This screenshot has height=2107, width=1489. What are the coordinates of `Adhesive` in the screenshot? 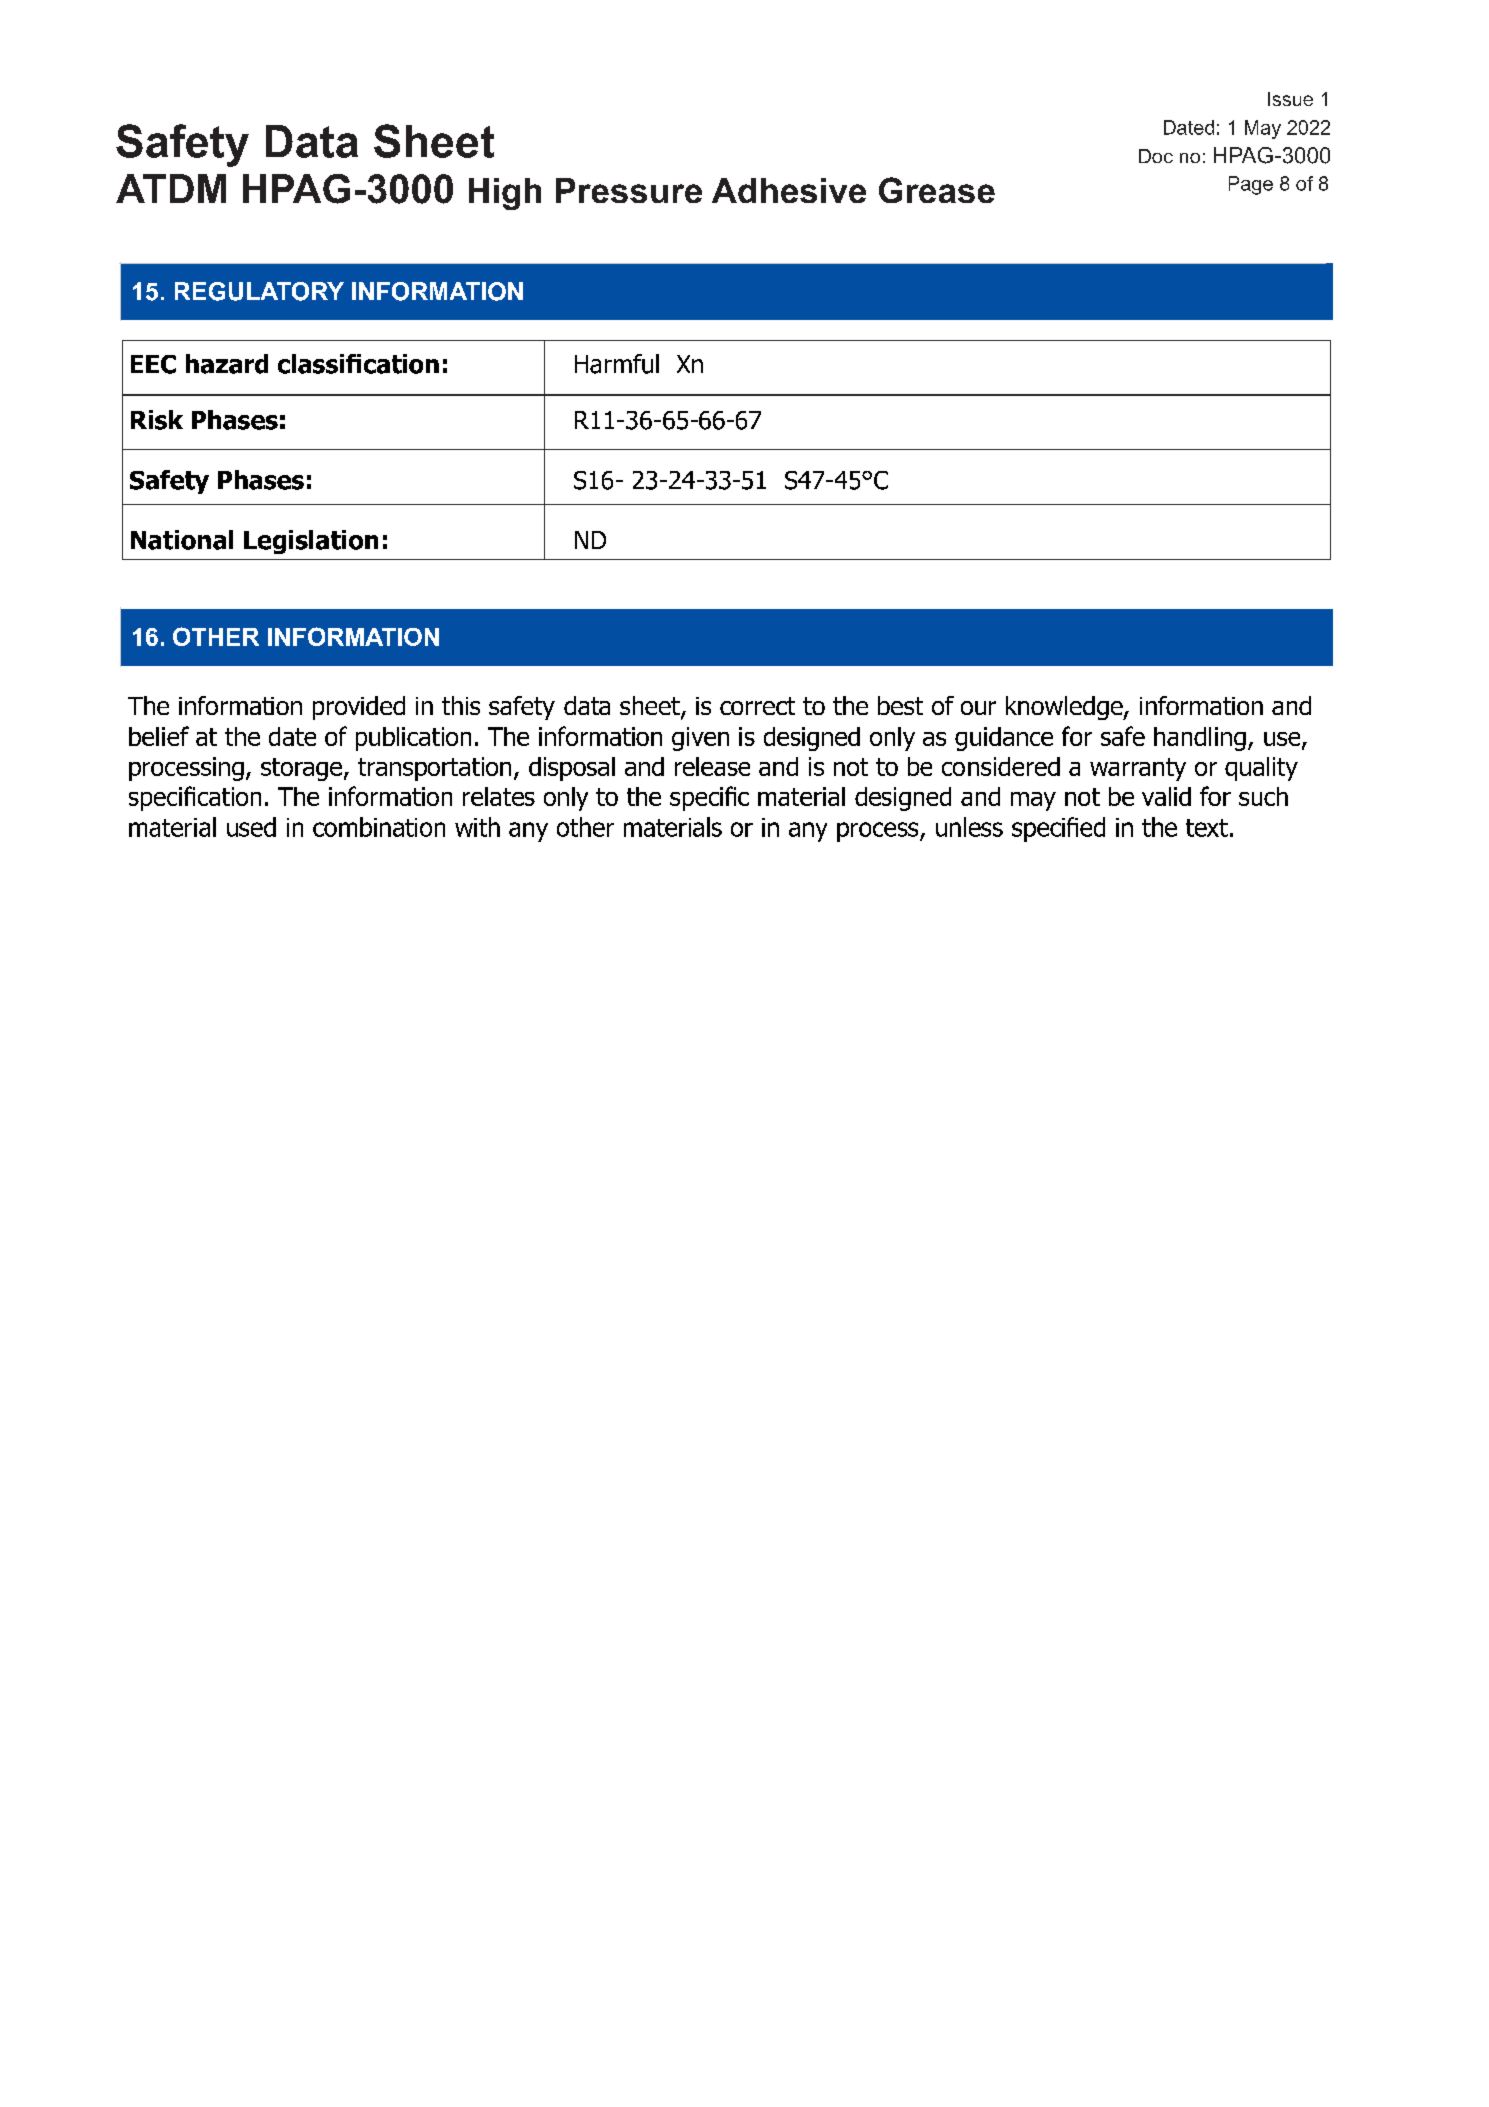 It's located at (789, 190).
